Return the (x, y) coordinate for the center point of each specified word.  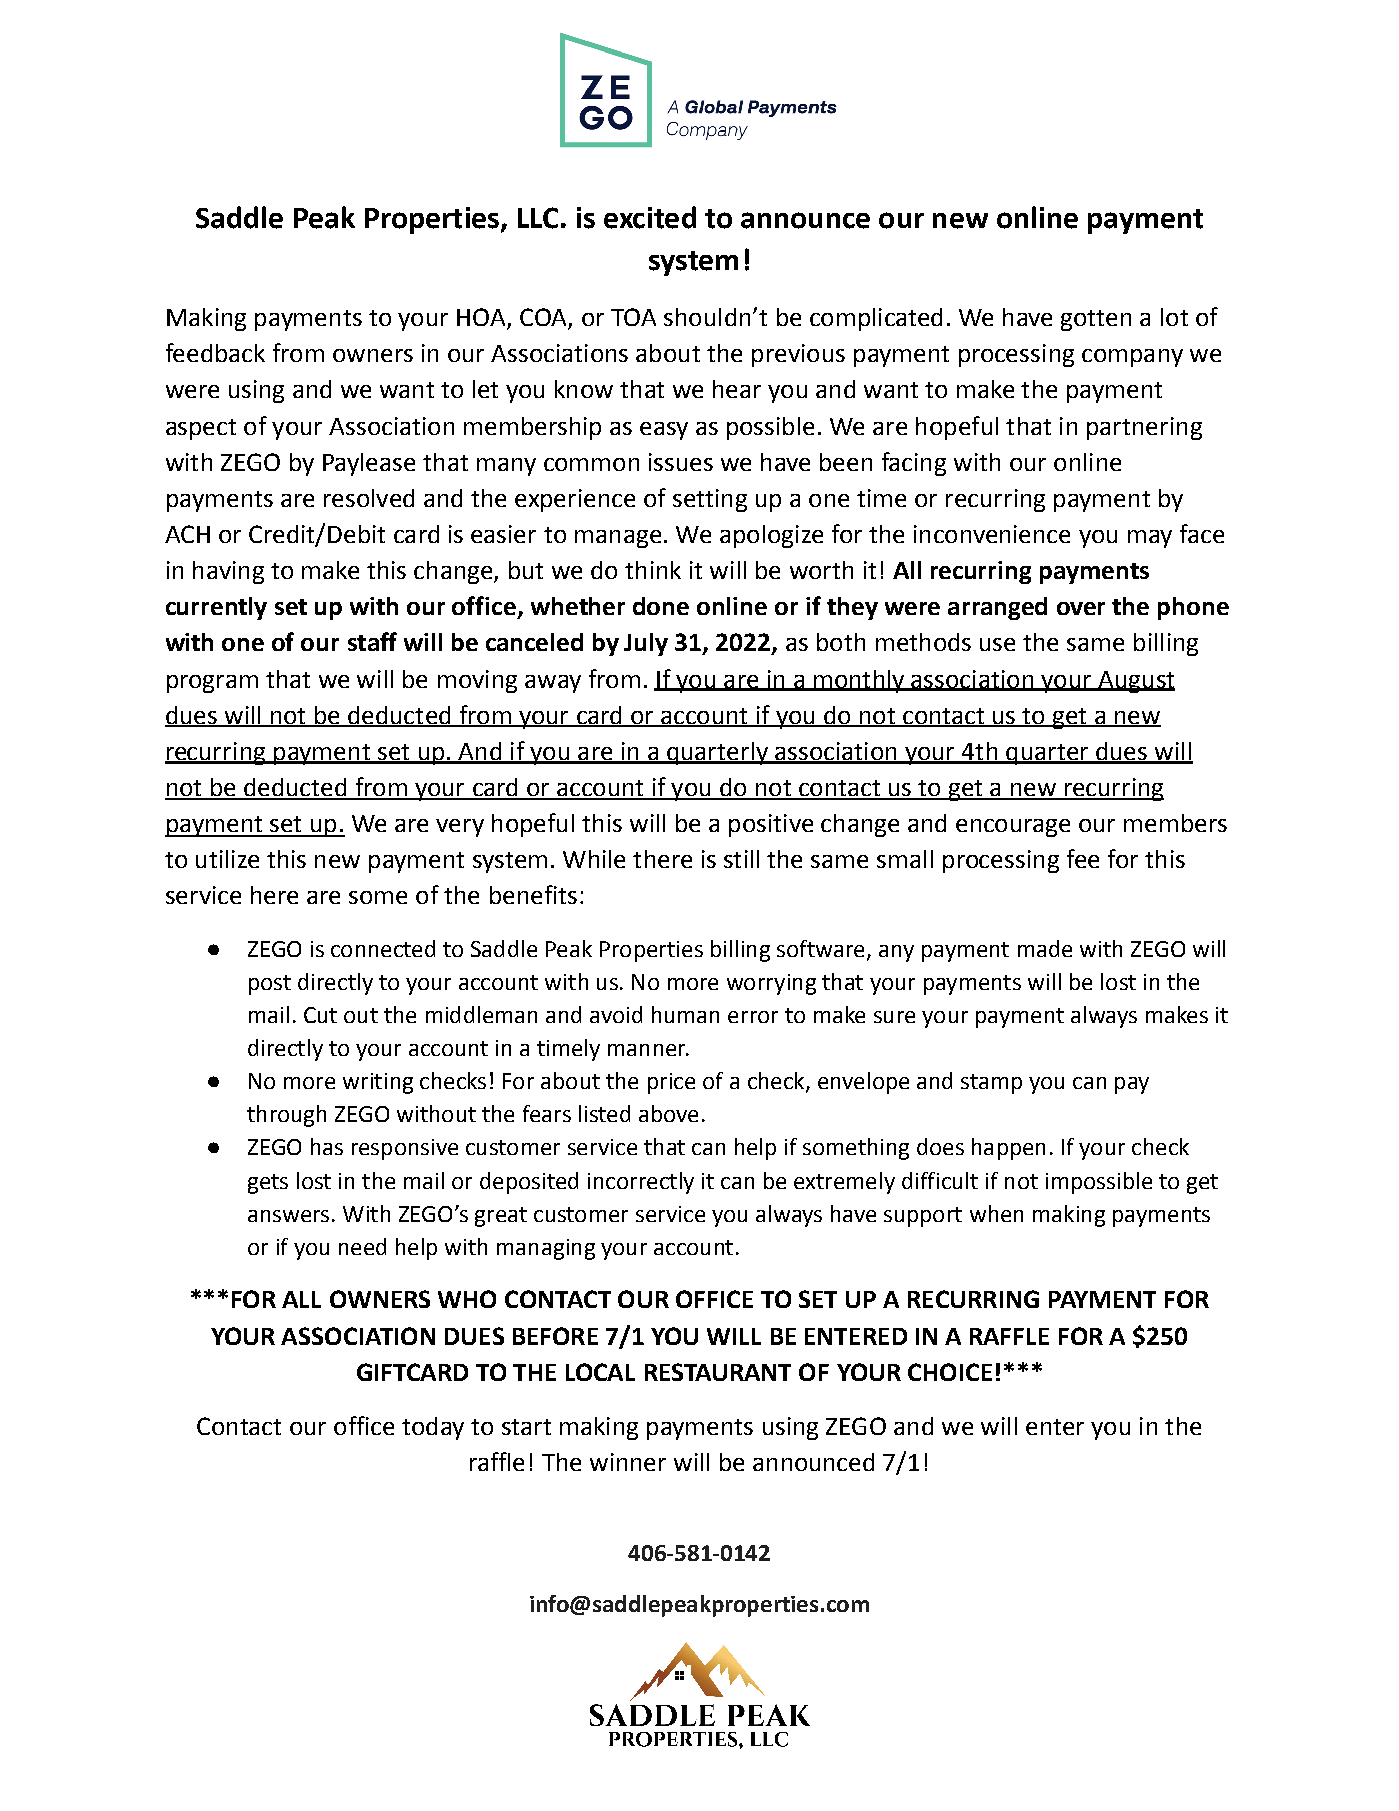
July (646, 644)
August (1135, 682)
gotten (1096, 320)
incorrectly (641, 1183)
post (270, 985)
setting (710, 500)
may (1150, 539)
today (433, 1428)
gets (268, 1184)
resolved (369, 498)
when (996, 1213)
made (1045, 948)
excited (650, 217)
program (212, 684)
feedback (215, 352)
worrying (771, 984)
